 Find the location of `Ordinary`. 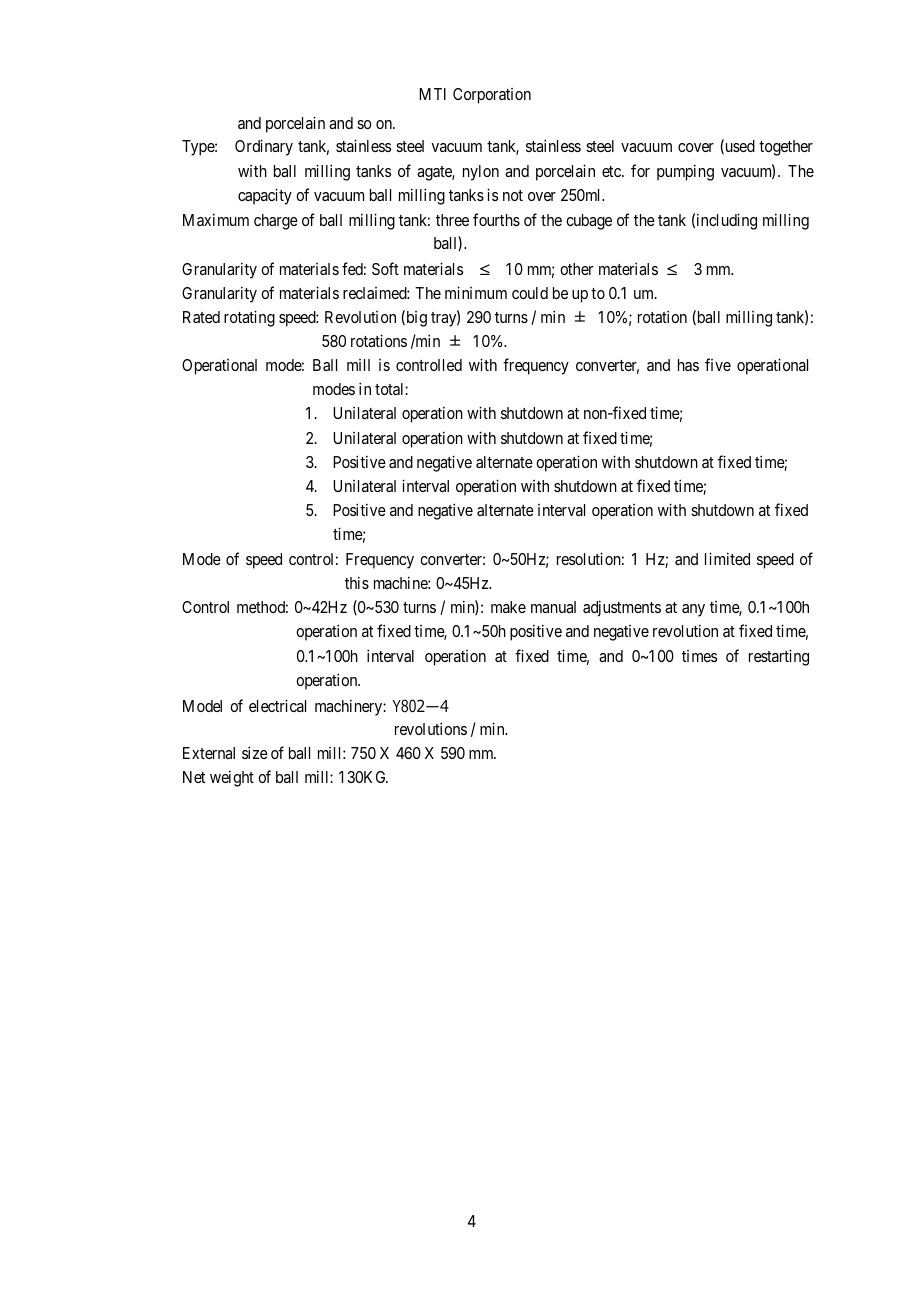

Ordinary is located at coordinates (264, 147).
